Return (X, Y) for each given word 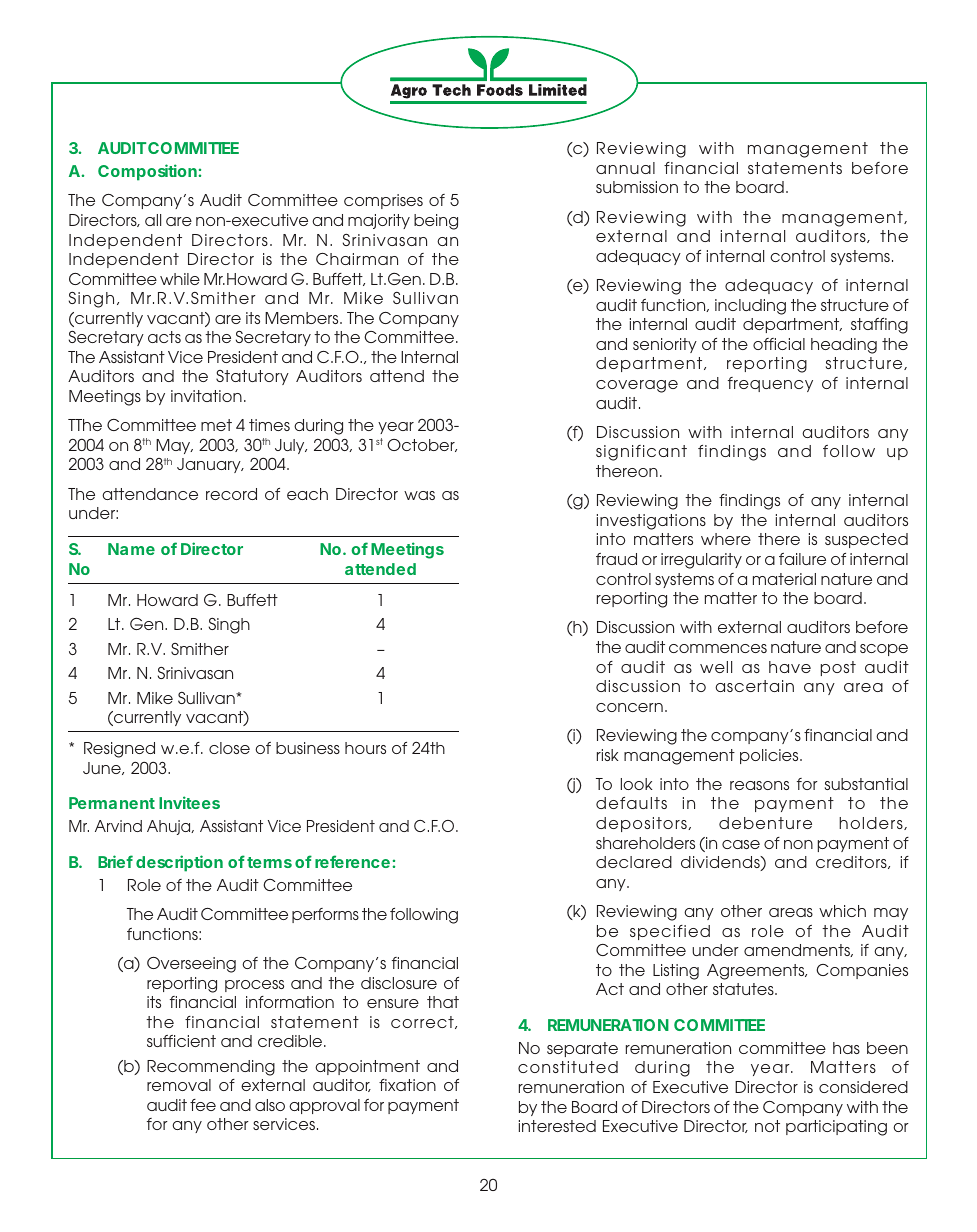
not (767, 1126)
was (419, 495)
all (153, 220)
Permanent (112, 803)
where (726, 539)
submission (637, 187)
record (231, 494)
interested (557, 1126)
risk (608, 755)
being (436, 222)
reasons (759, 785)
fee (203, 1105)
